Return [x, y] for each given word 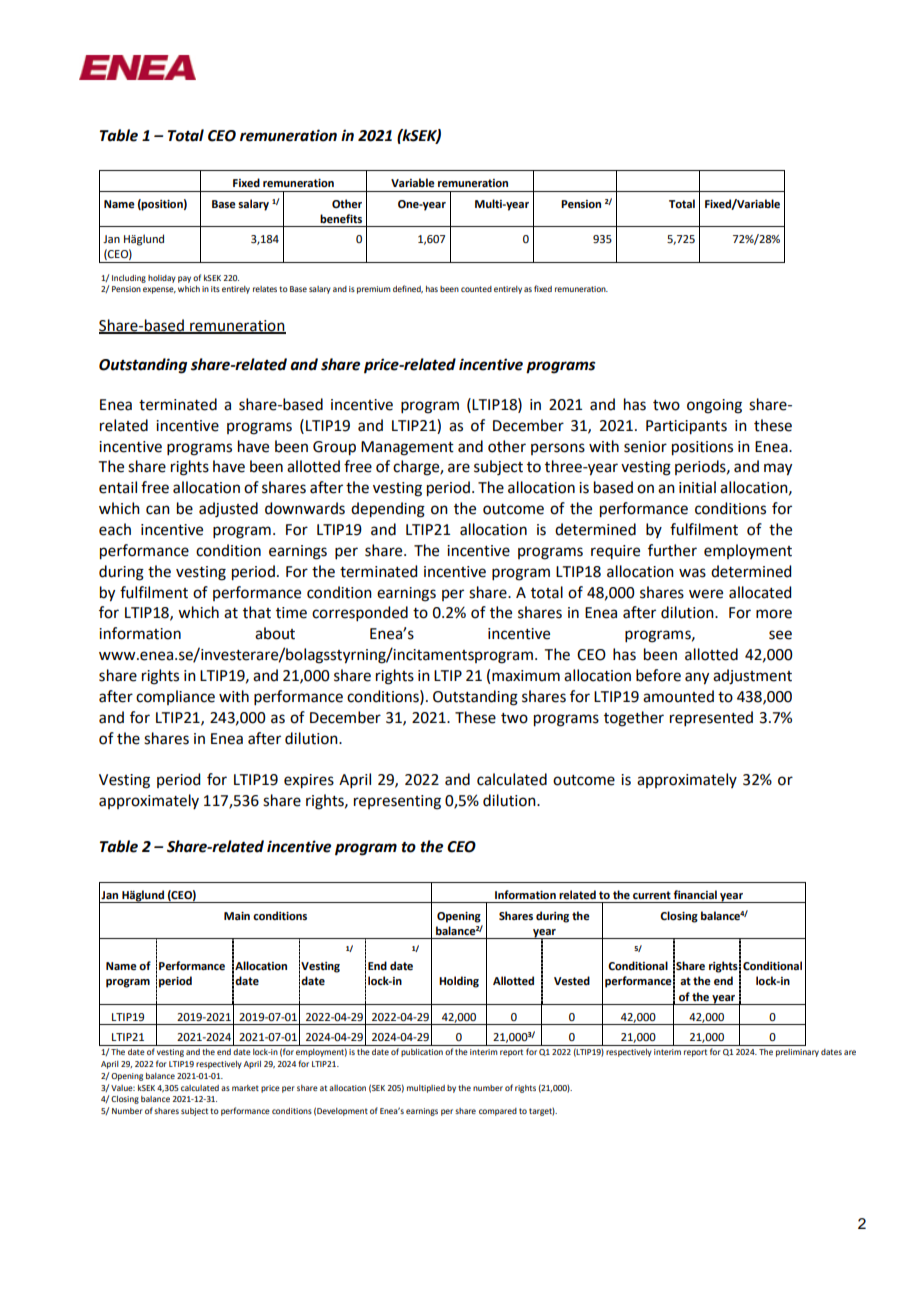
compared [498, 1112]
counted [476, 289]
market [245, 1088]
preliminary [797, 1053]
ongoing [714, 406]
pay [184, 279]
